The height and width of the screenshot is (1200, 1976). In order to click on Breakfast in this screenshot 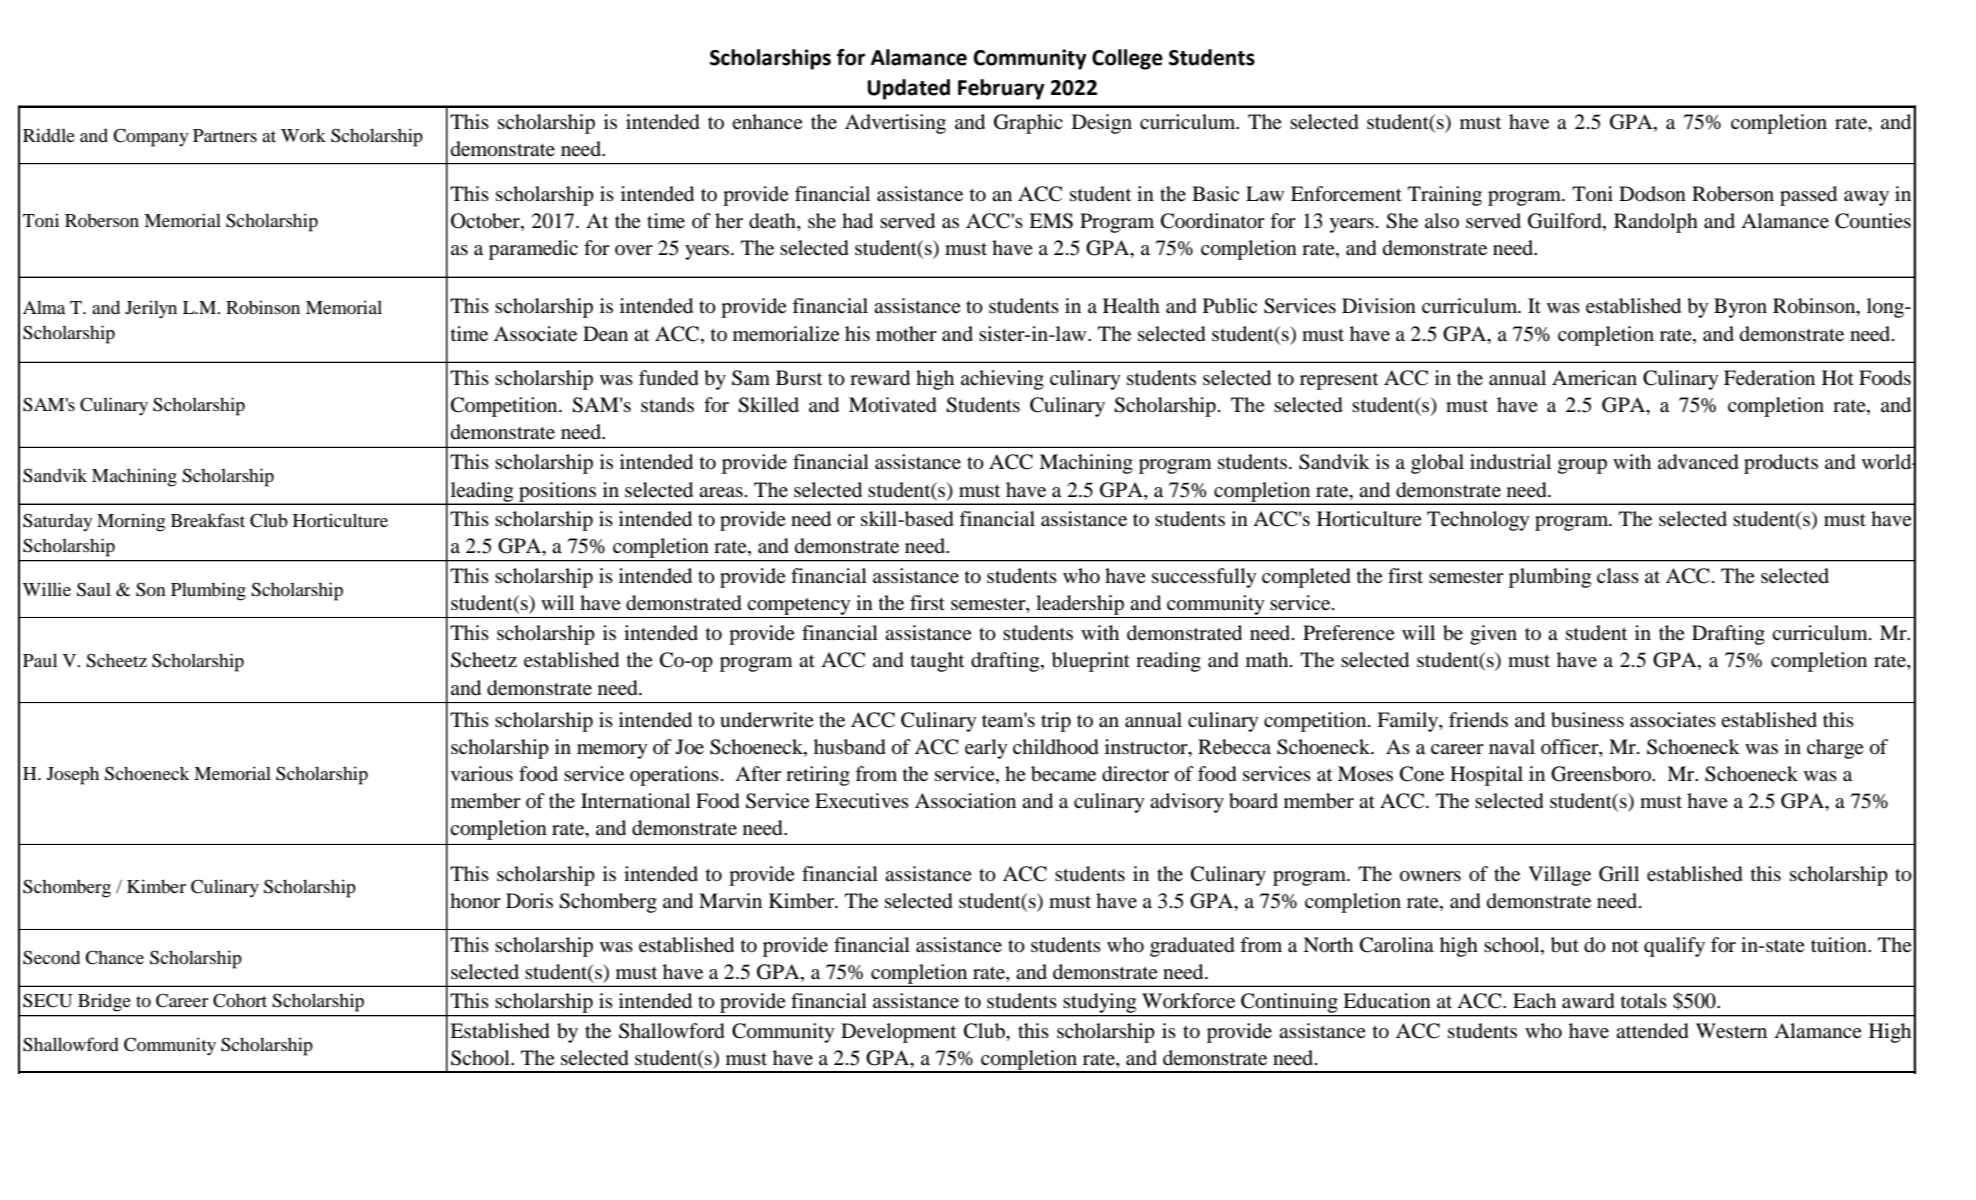, I will do `click(208, 520)`.
